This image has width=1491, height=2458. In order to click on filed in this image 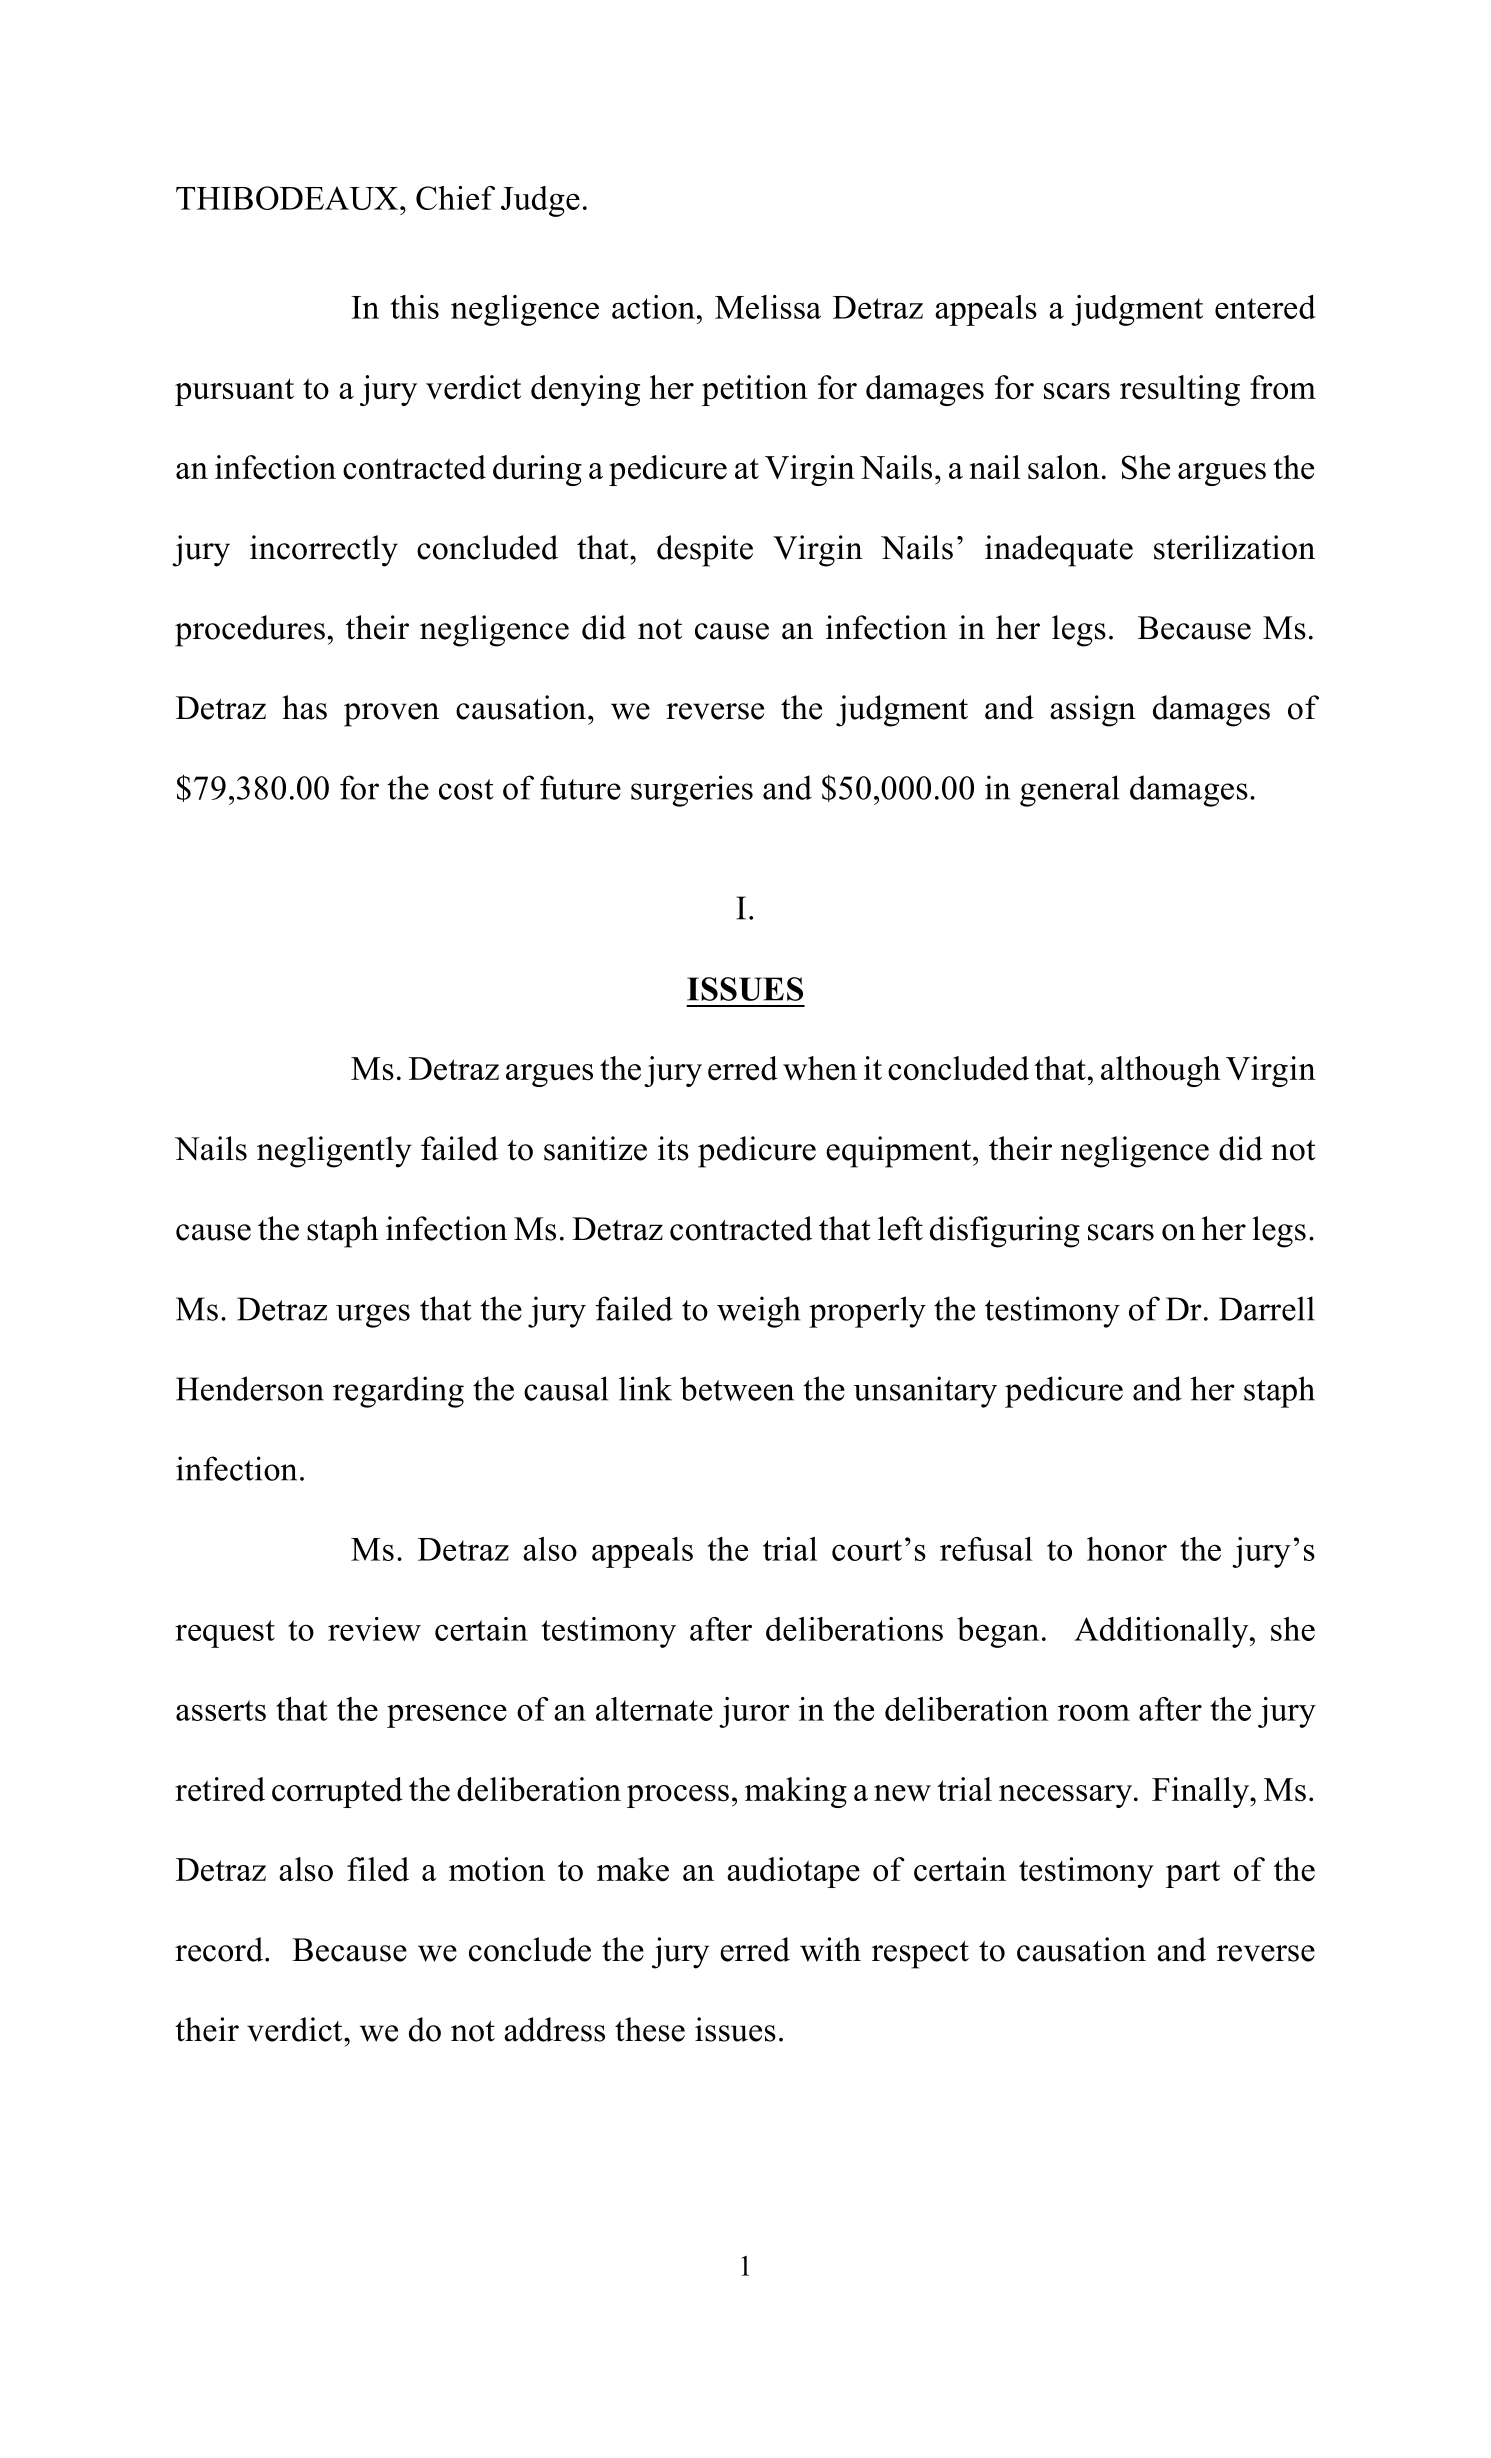, I will do `click(378, 1869)`.
